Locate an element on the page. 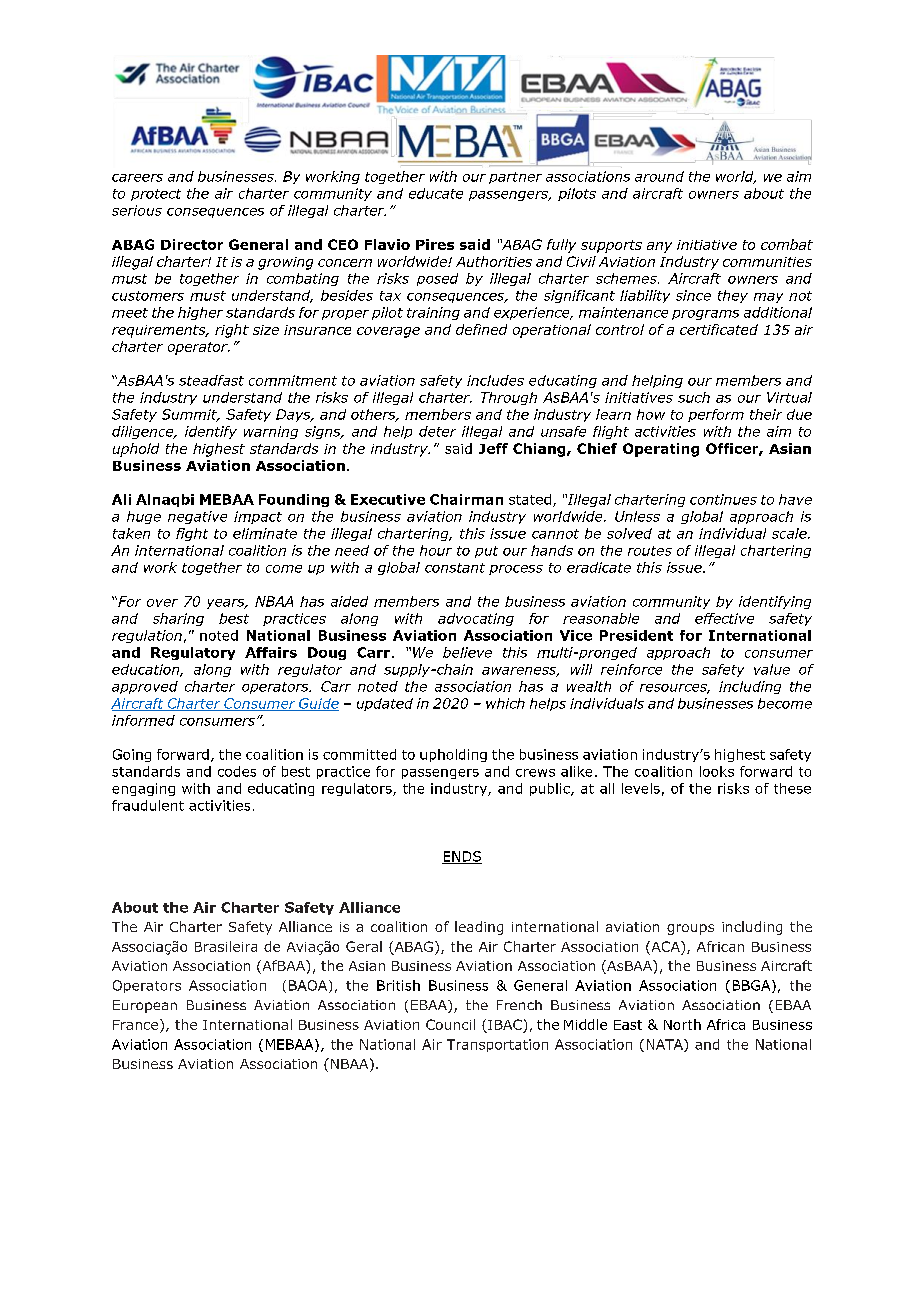 This page has width=924, height=1308. approved is located at coordinates (145, 687).
